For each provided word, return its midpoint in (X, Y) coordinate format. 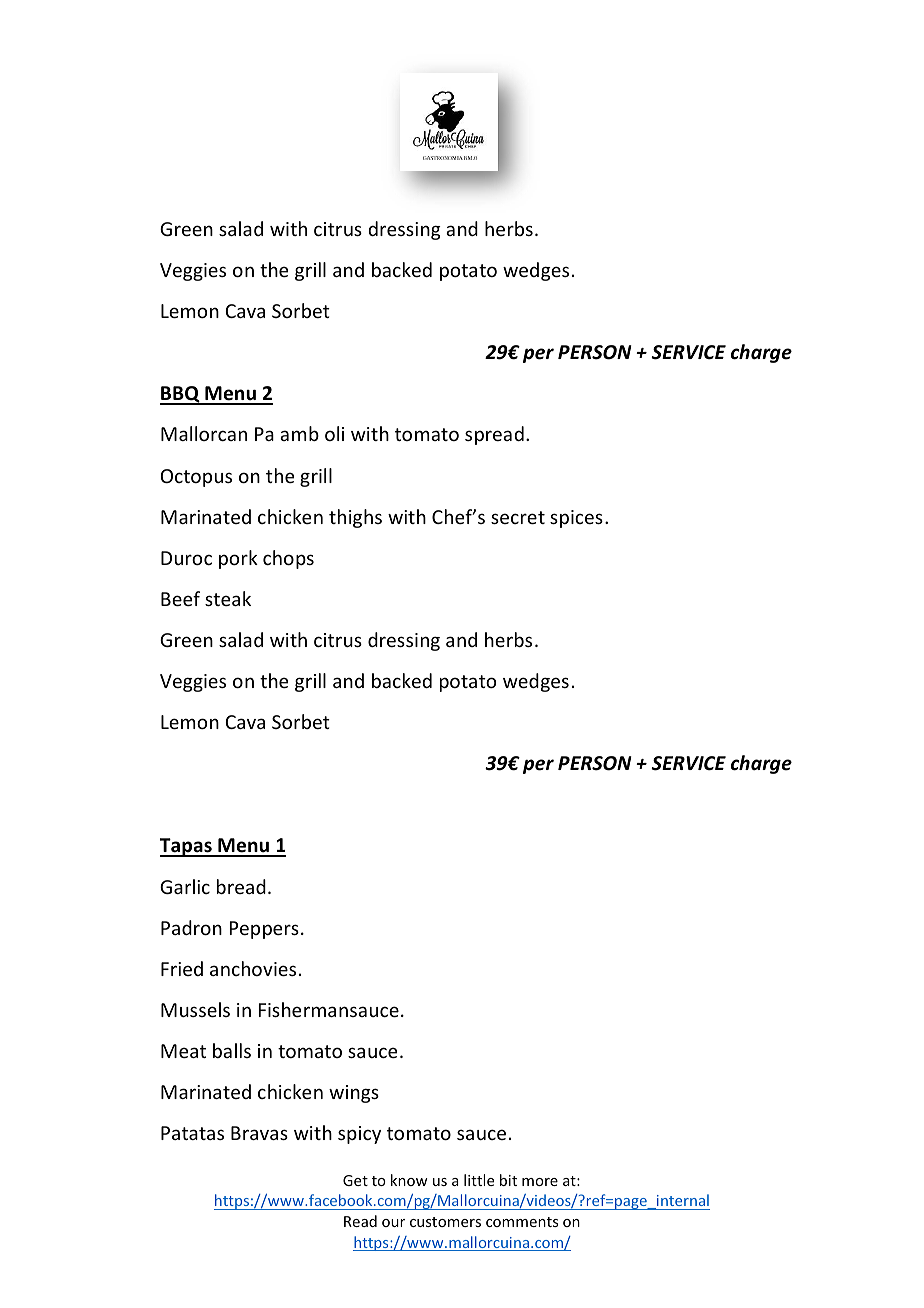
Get (355, 1180)
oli (334, 433)
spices (576, 519)
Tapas (187, 847)
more (540, 1182)
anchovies (253, 968)
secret (518, 517)
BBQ (181, 395)
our (393, 1223)
